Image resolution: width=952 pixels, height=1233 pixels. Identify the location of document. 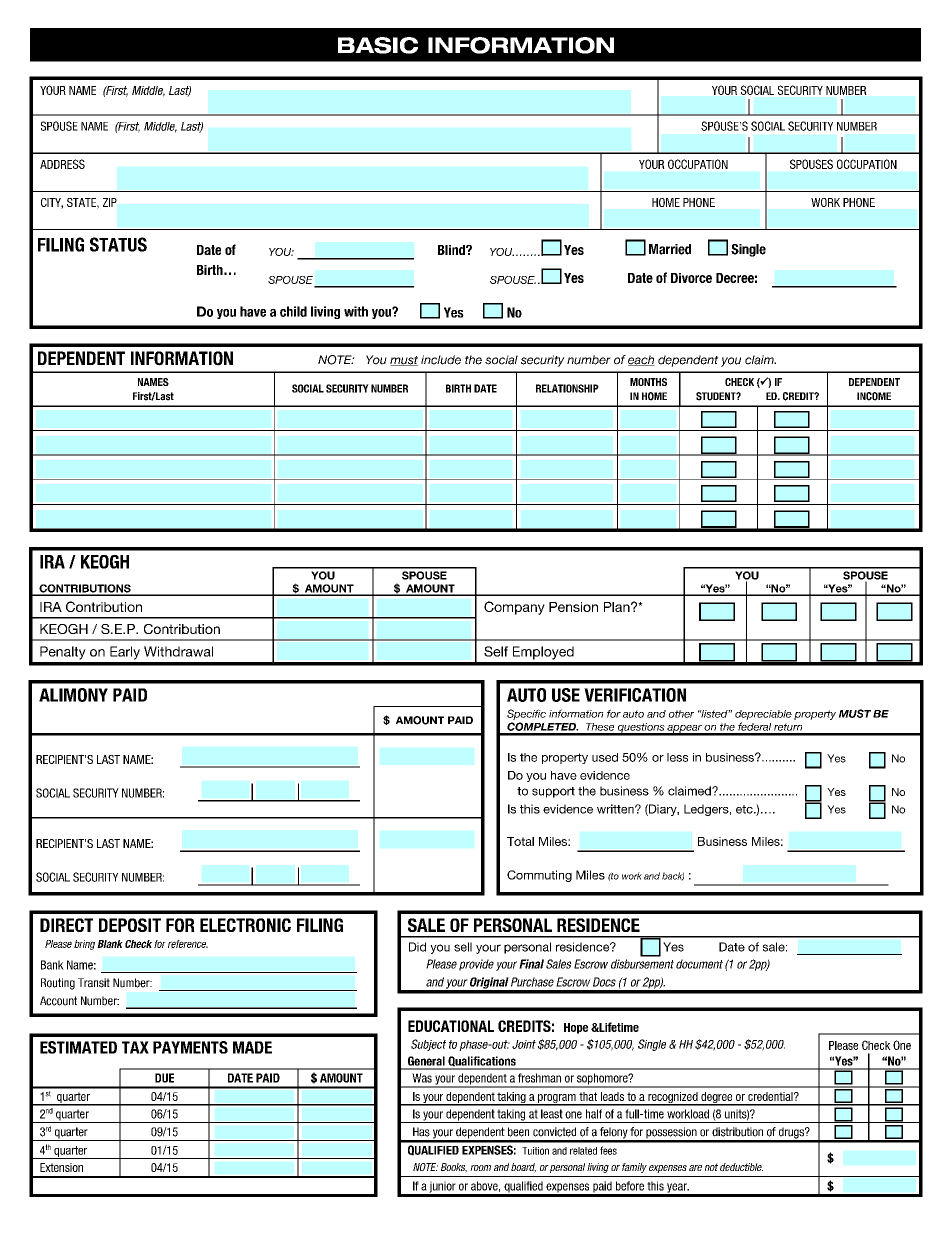
(699, 964).
